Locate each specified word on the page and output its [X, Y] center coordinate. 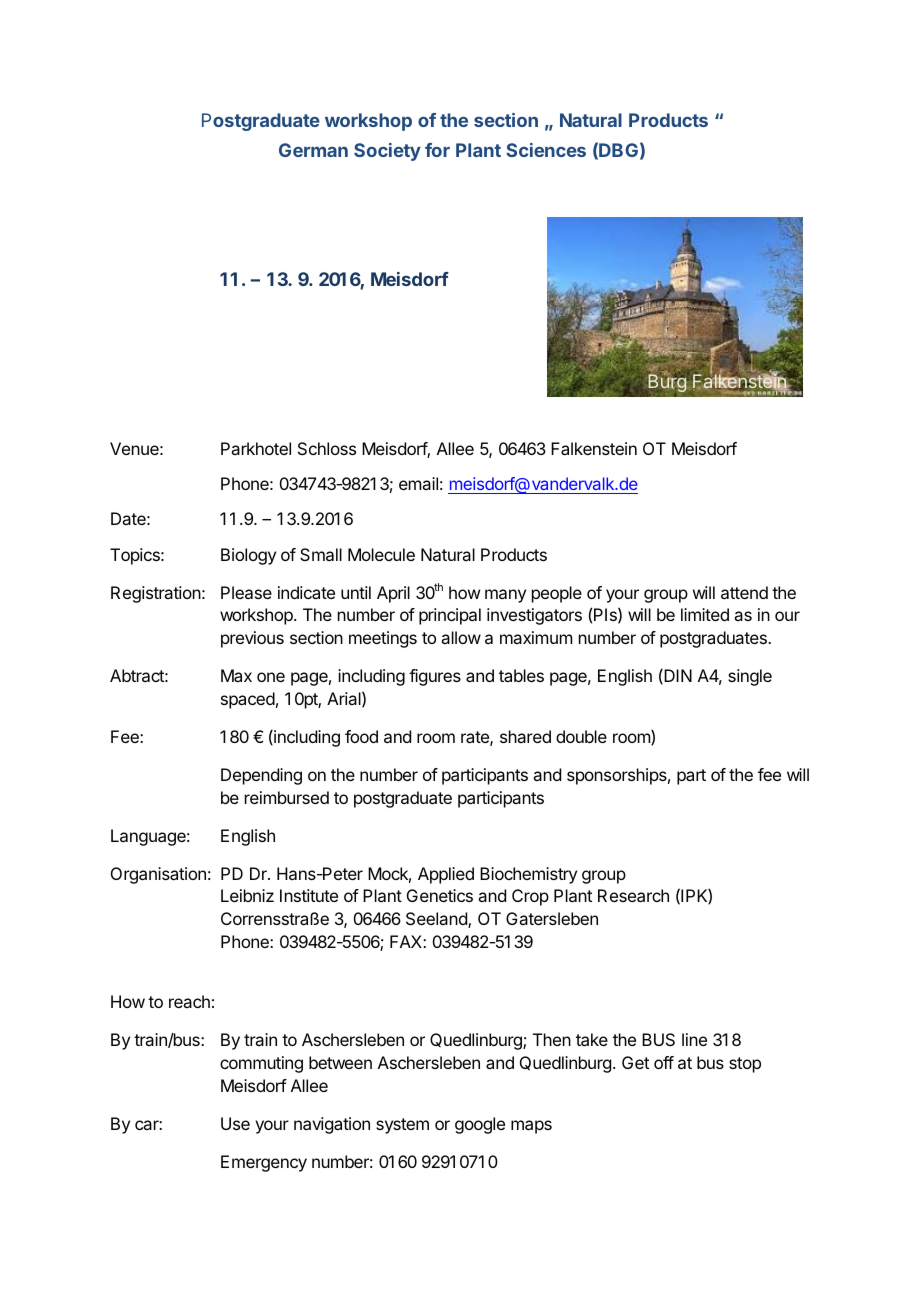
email [418, 483]
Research [633, 895]
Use [235, 1123]
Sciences [546, 150]
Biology [248, 556]
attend [744, 592]
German [313, 150]
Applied [446, 875]
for [437, 150]
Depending [261, 776]
